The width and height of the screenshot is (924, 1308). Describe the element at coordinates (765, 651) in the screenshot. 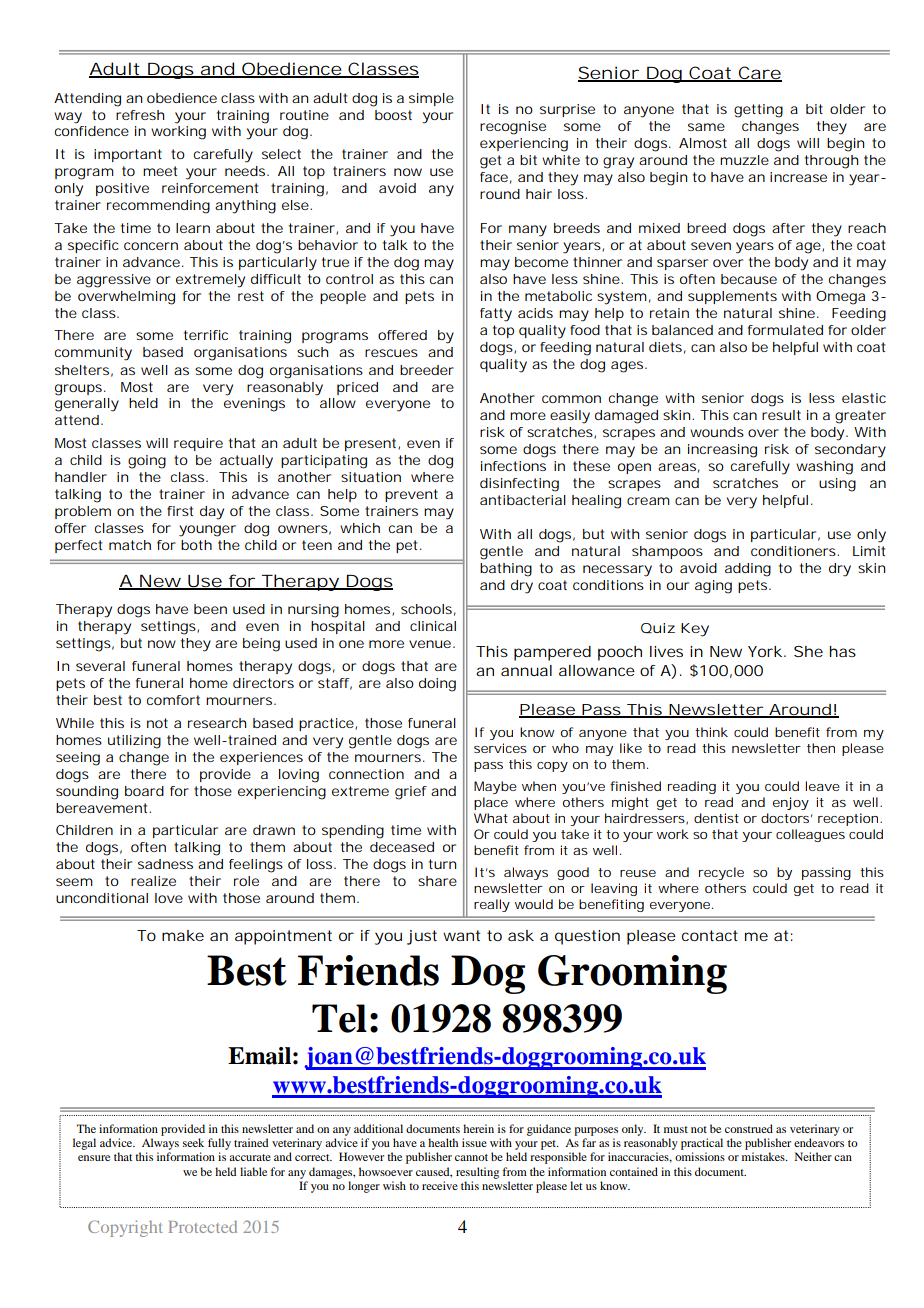

I see `York` at that location.
